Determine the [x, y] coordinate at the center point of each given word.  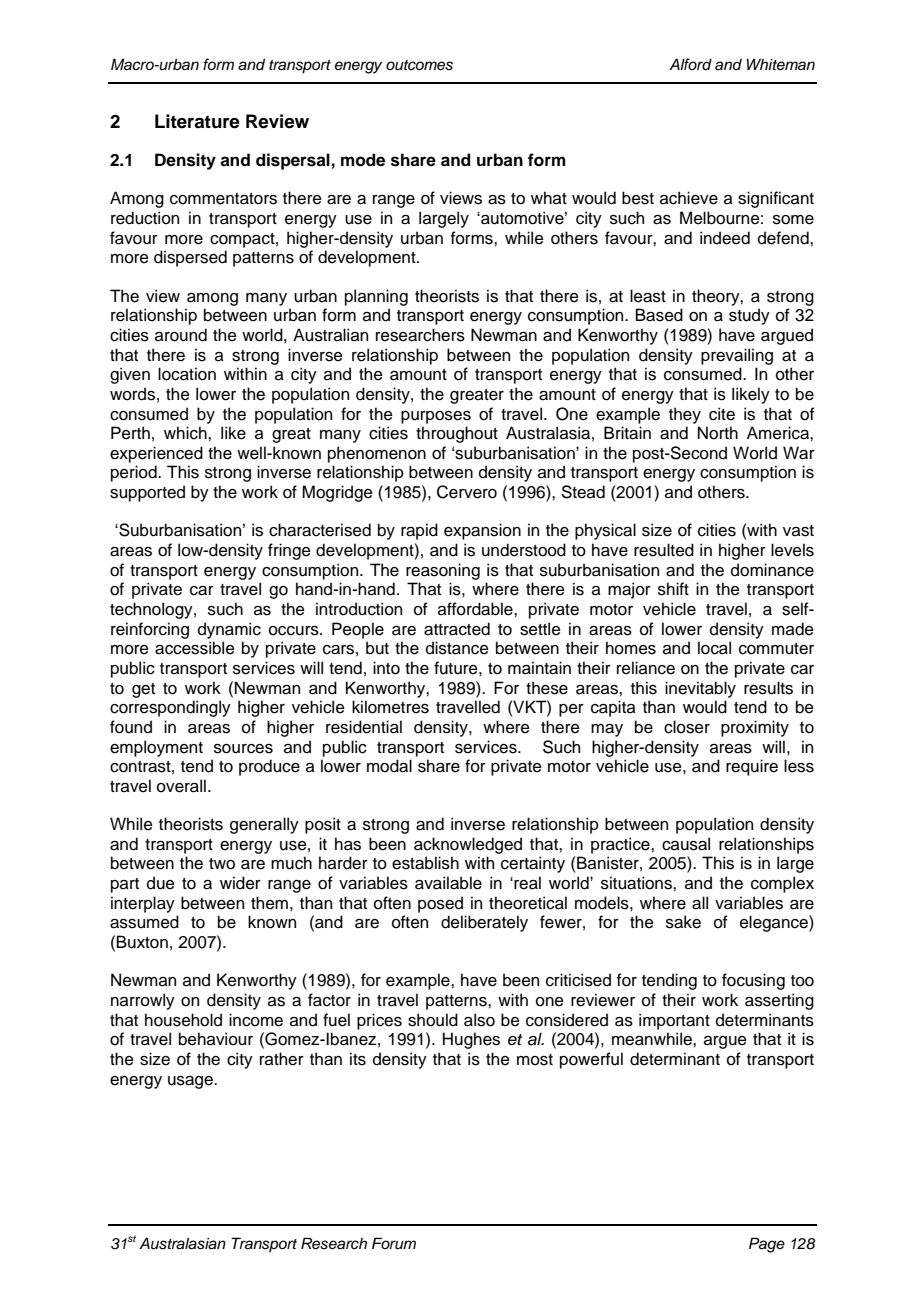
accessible [195, 648]
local [714, 648]
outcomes [419, 65]
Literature [197, 121]
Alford [690, 64]
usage [191, 1082]
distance [457, 648]
